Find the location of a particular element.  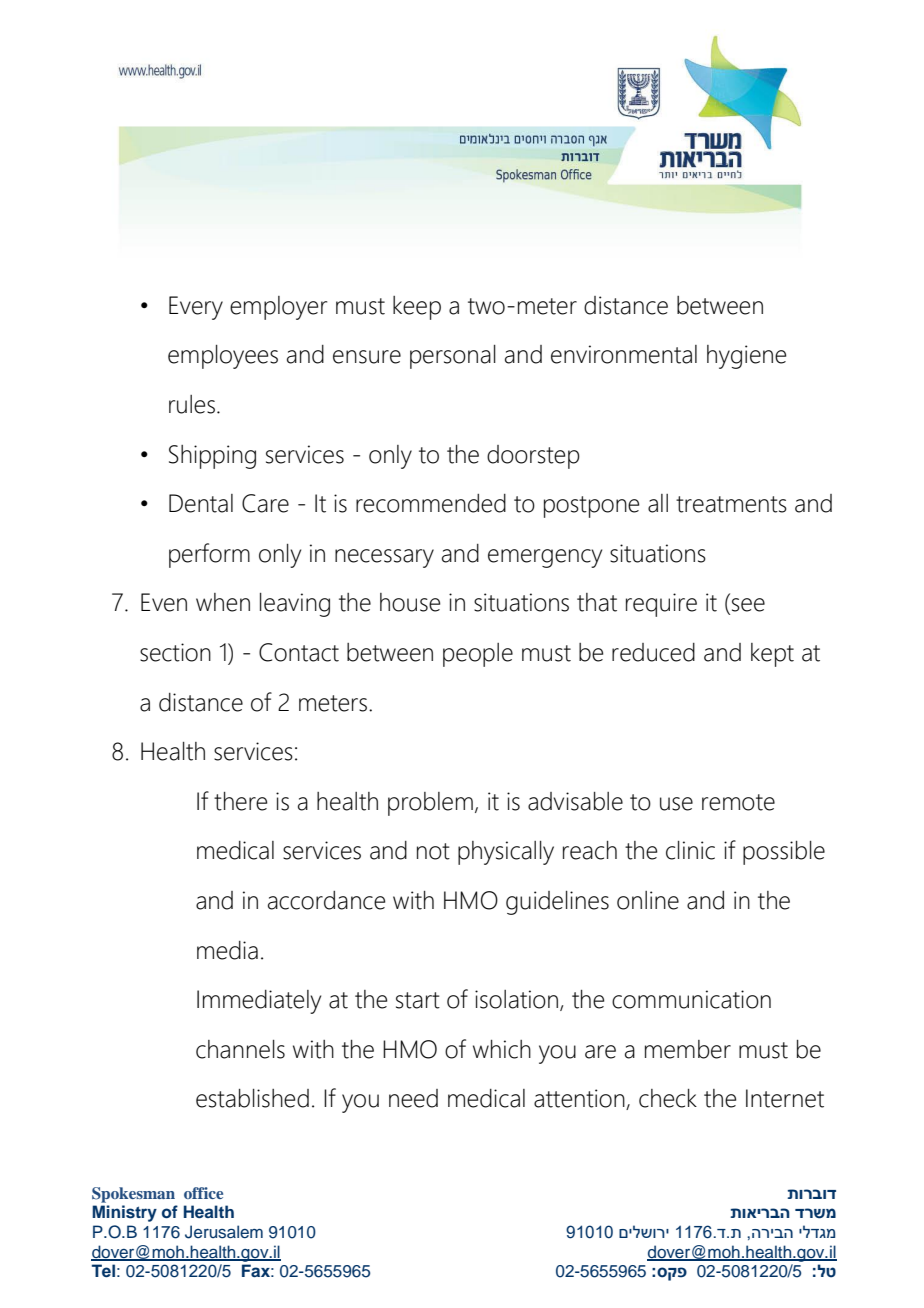

personal is located at coordinates (453, 357).
